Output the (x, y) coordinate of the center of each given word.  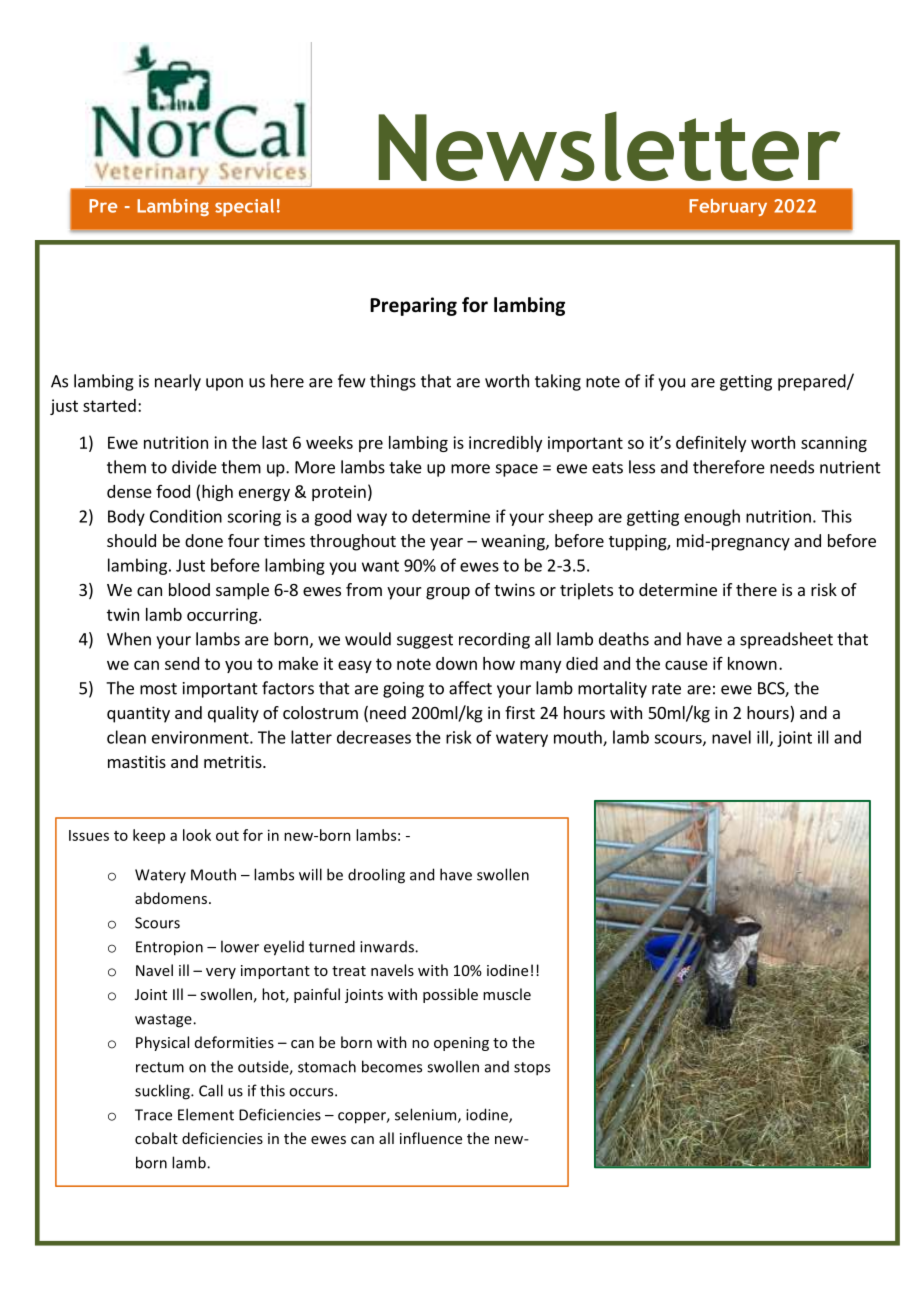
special (244, 207)
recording (494, 640)
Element (206, 1114)
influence (431, 1138)
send (182, 663)
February (728, 207)
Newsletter (609, 146)
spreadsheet (786, 640)
